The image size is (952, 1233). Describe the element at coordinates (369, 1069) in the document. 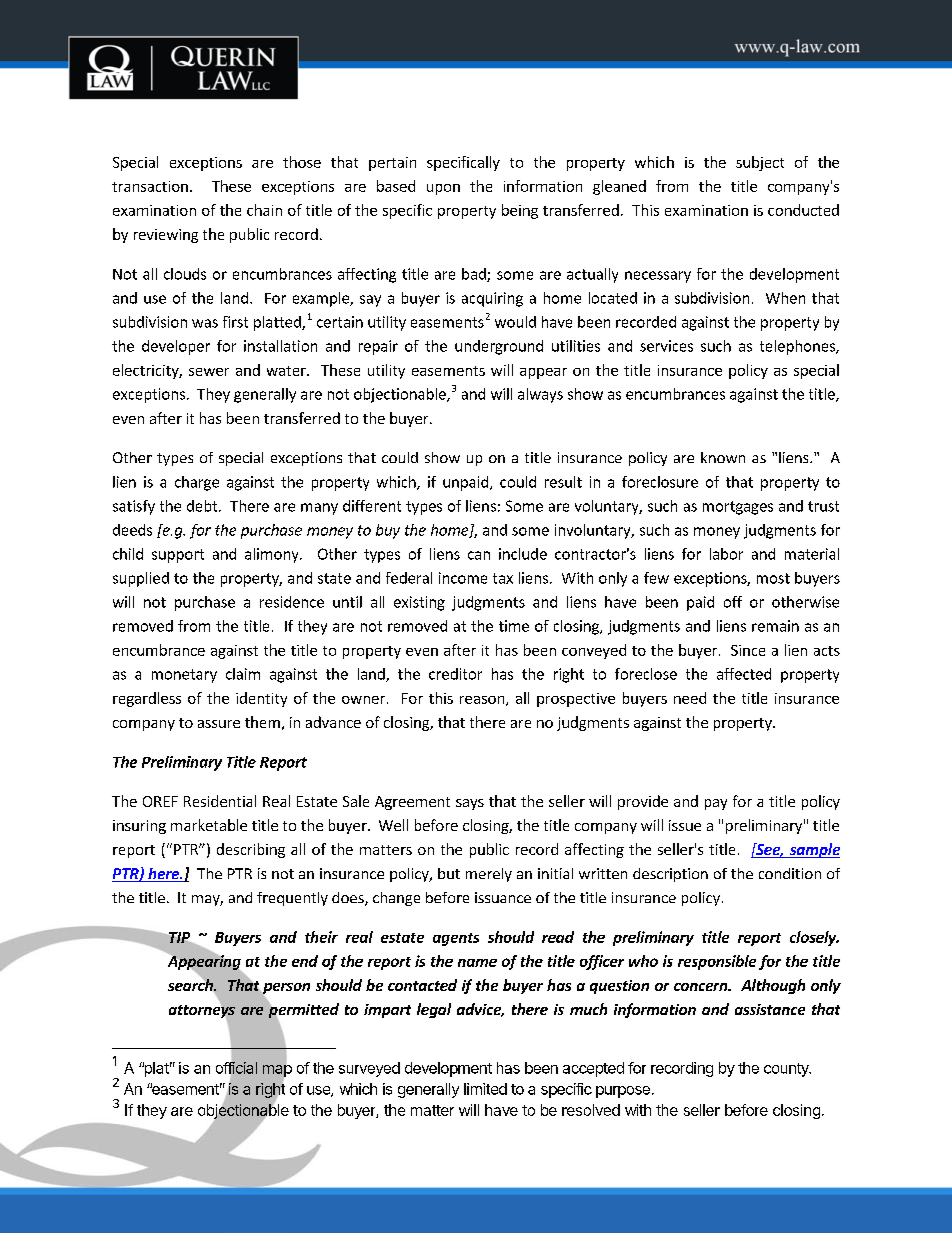

I see `surveyed` at that location.
